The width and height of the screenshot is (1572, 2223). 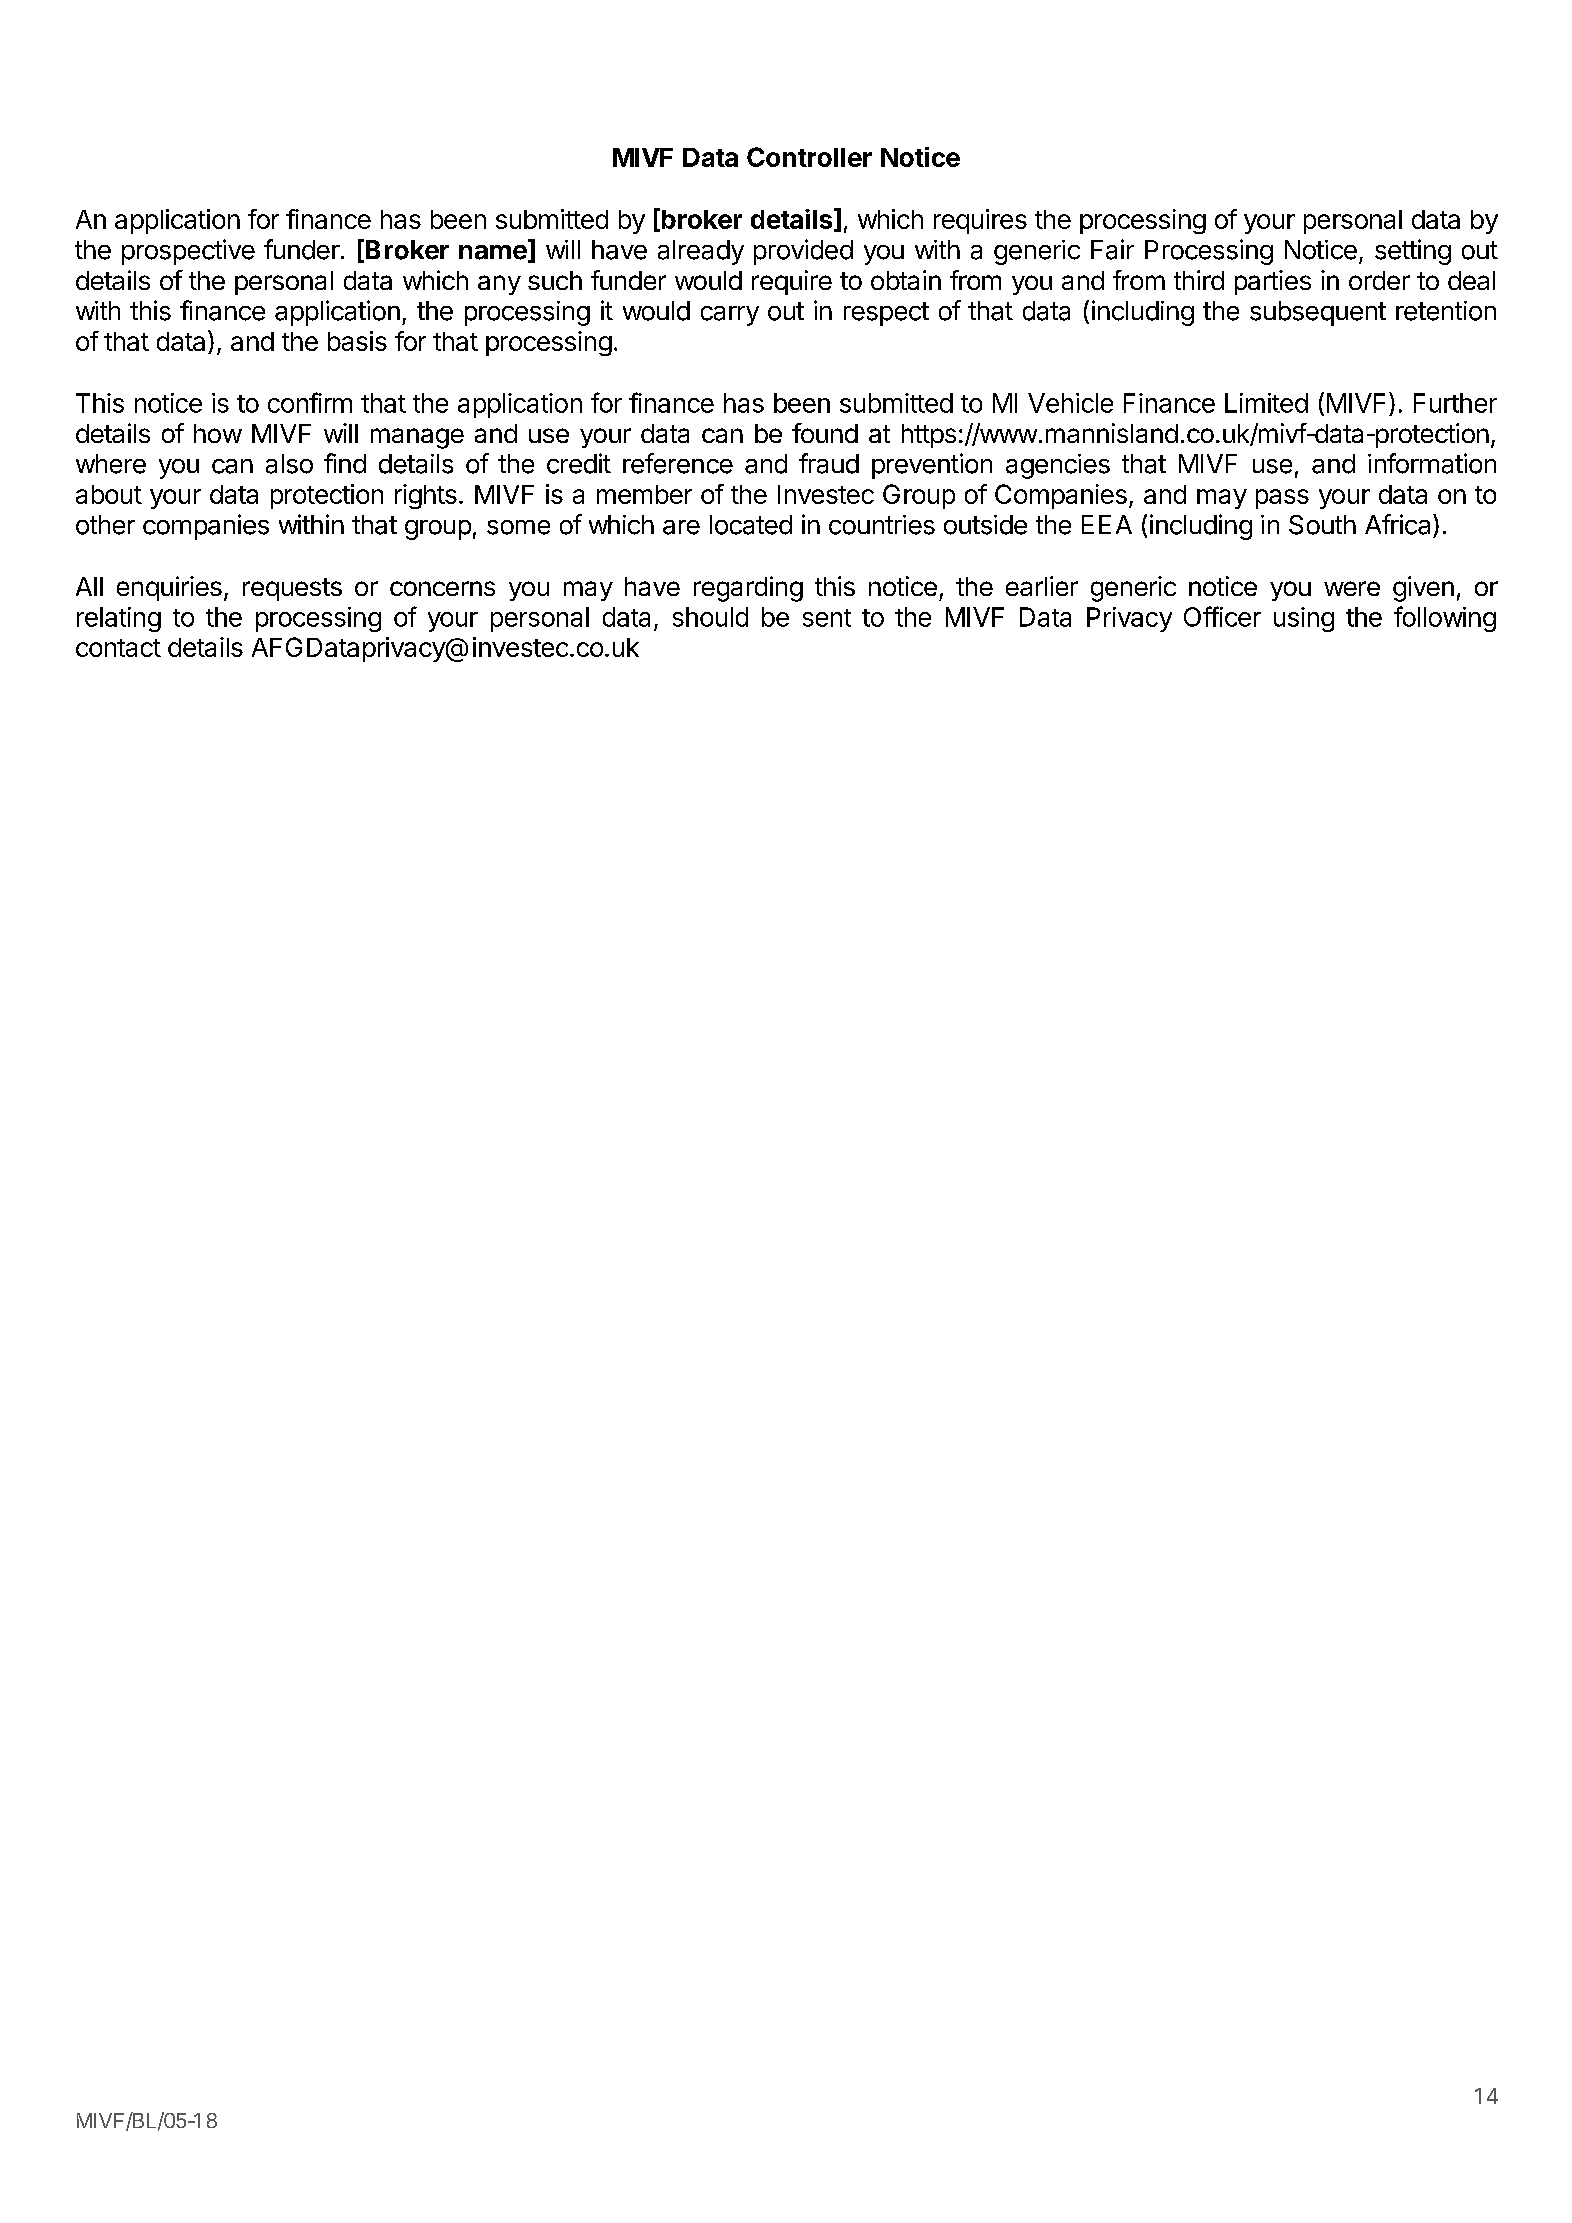 I want to click on other, so click(x=105, y=525).
